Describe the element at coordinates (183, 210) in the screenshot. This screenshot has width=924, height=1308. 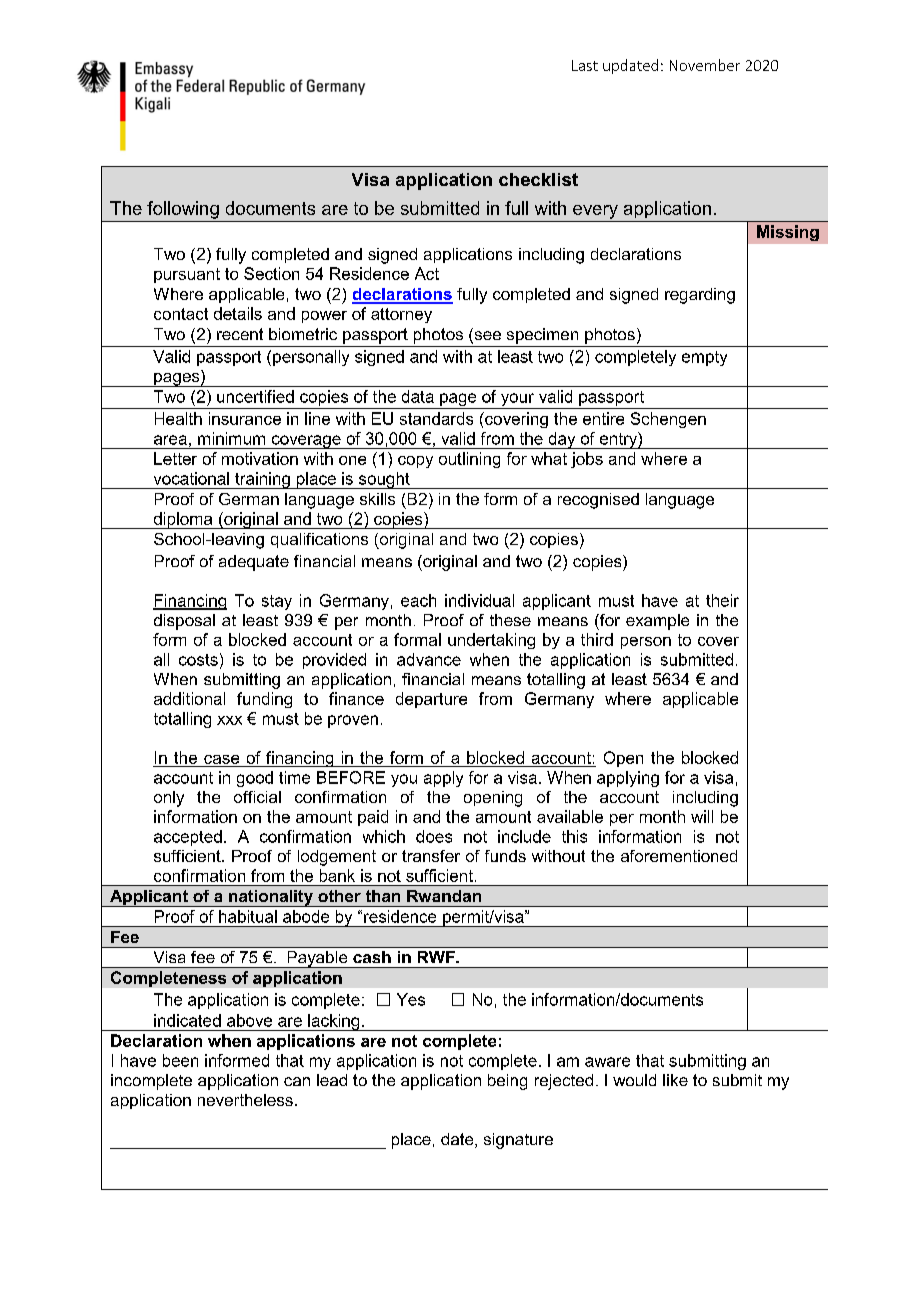
I see `following` at that location.
